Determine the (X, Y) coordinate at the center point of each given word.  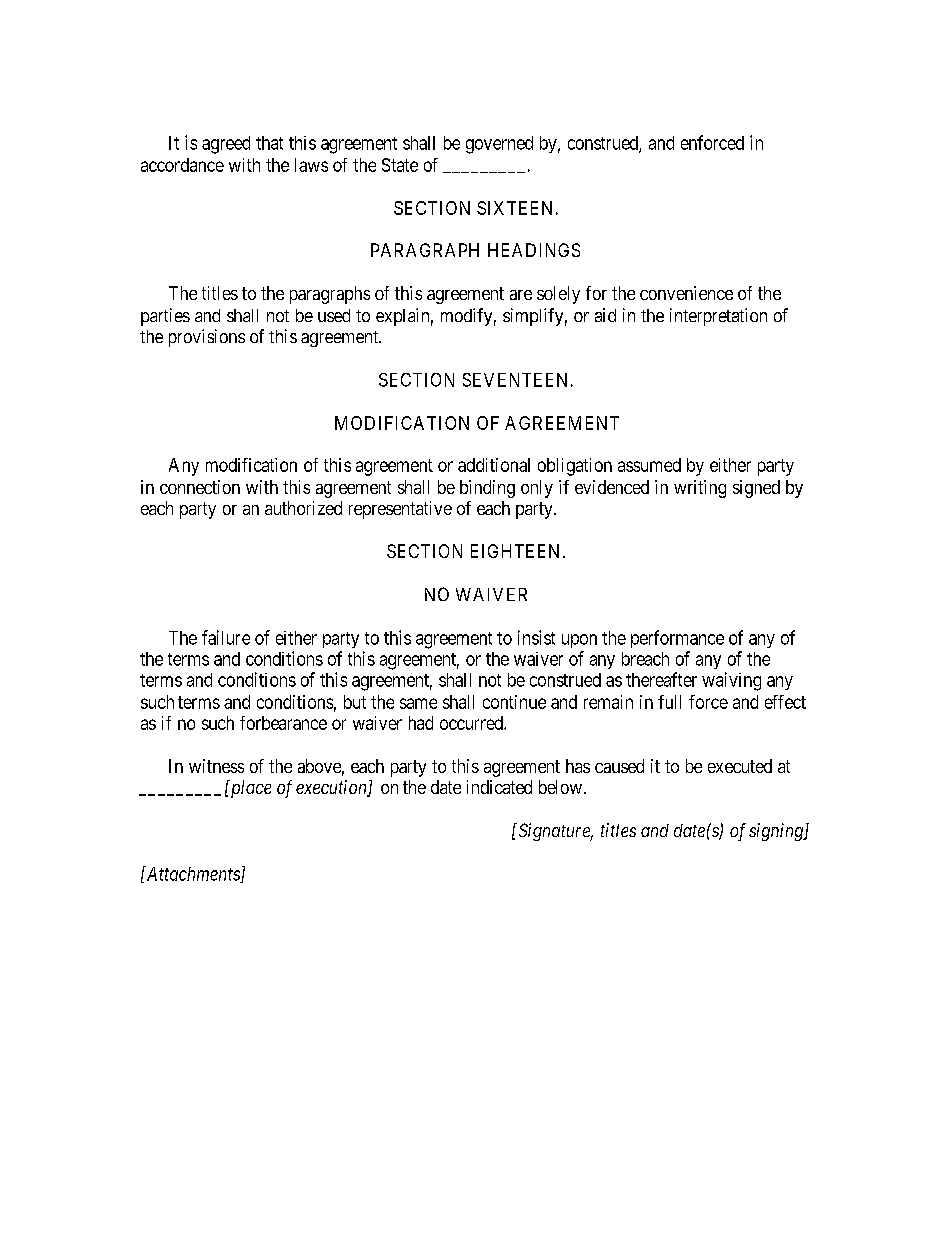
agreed (226, 145)
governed (499, 145)
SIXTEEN (514, 208)
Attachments (193, 874)
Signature (554, 832)
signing (777, 832)
